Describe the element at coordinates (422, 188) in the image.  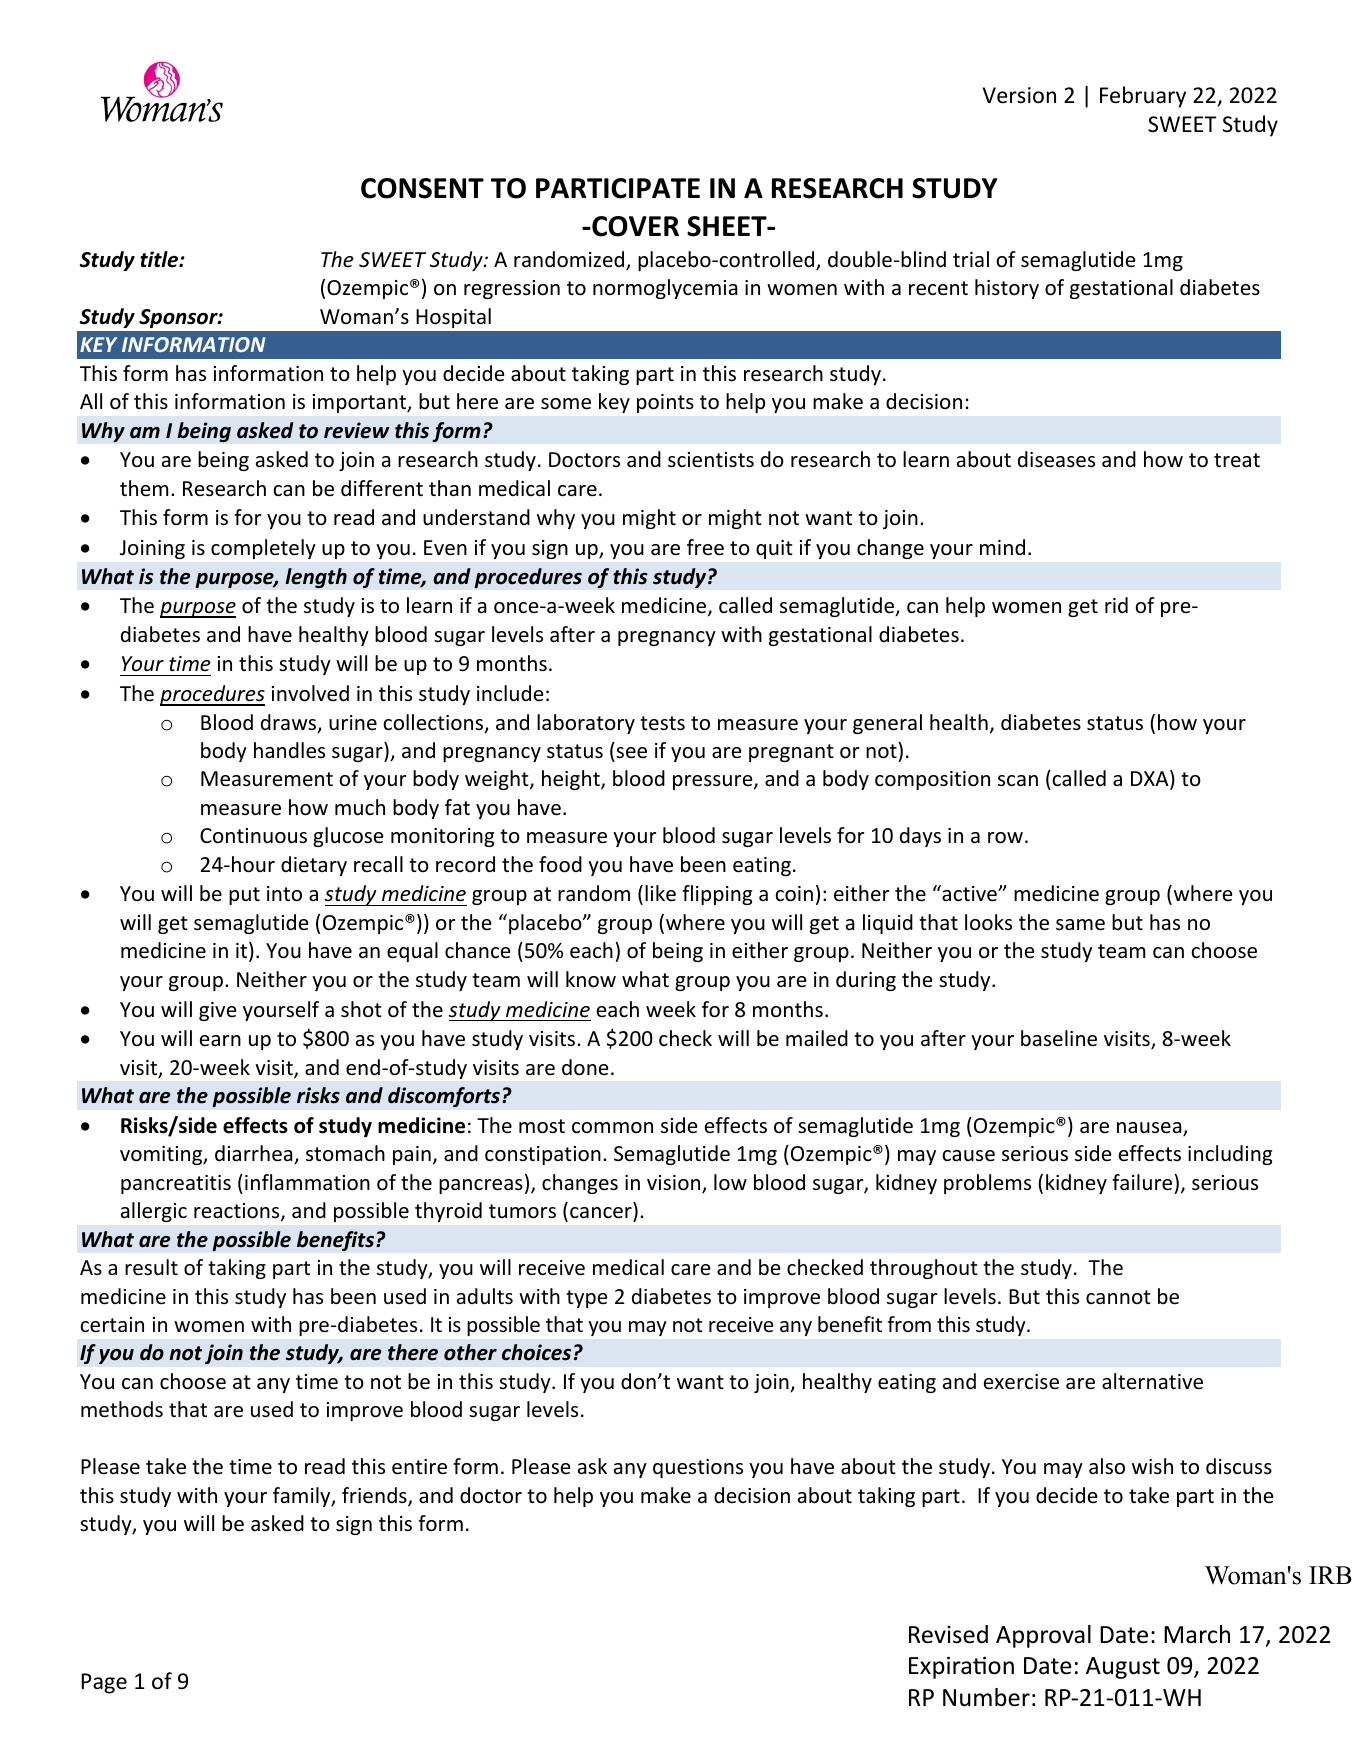
I see `CONSENT` at that location.
